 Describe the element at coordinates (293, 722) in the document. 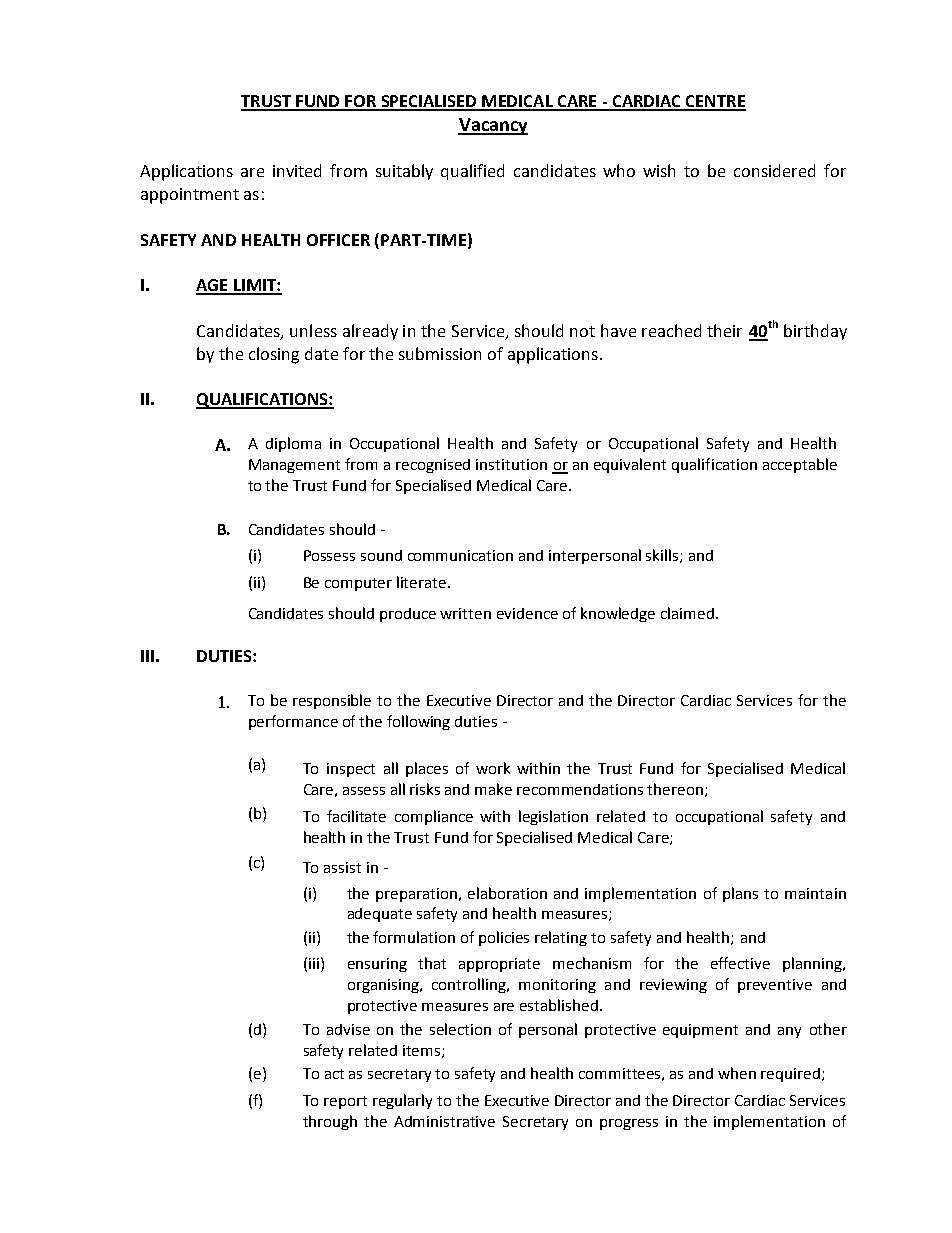

I see `performance` at that location.
